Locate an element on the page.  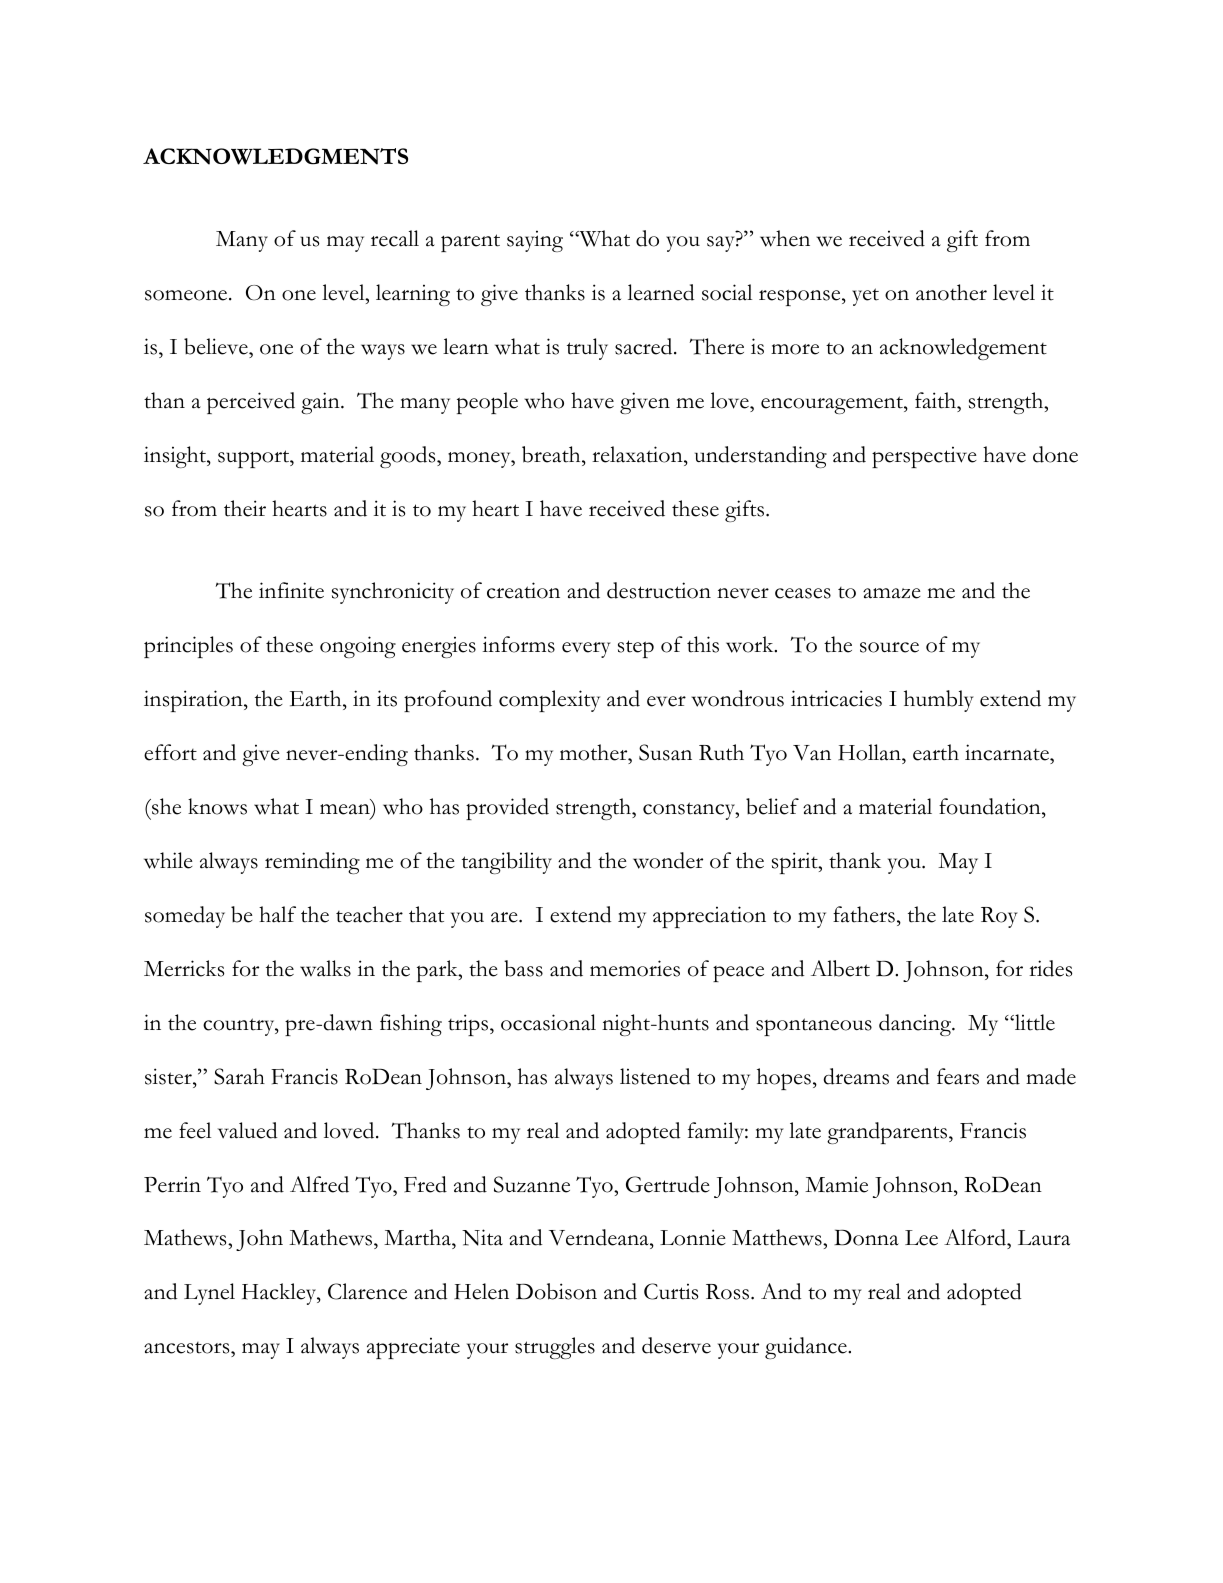
saying is located at coordinates (535, 241).
